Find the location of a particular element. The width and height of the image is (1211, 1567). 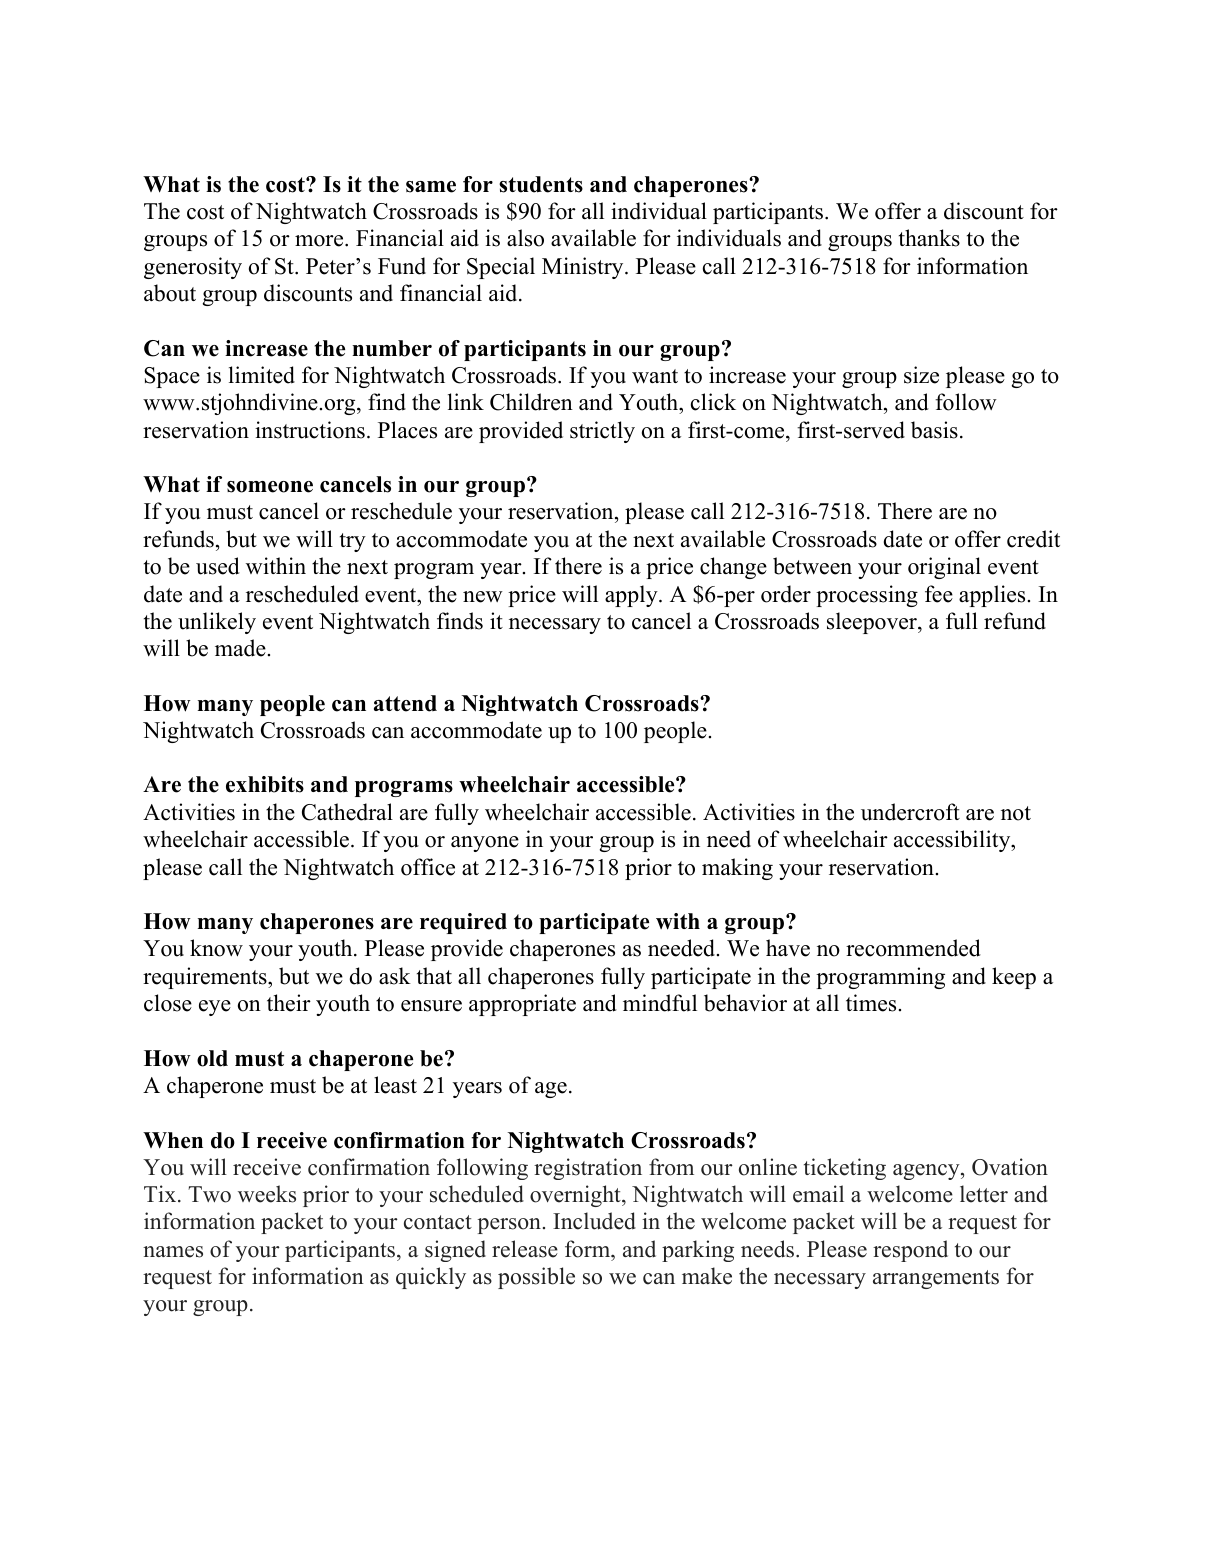

mindful is located at coordinates (660, 1003).
